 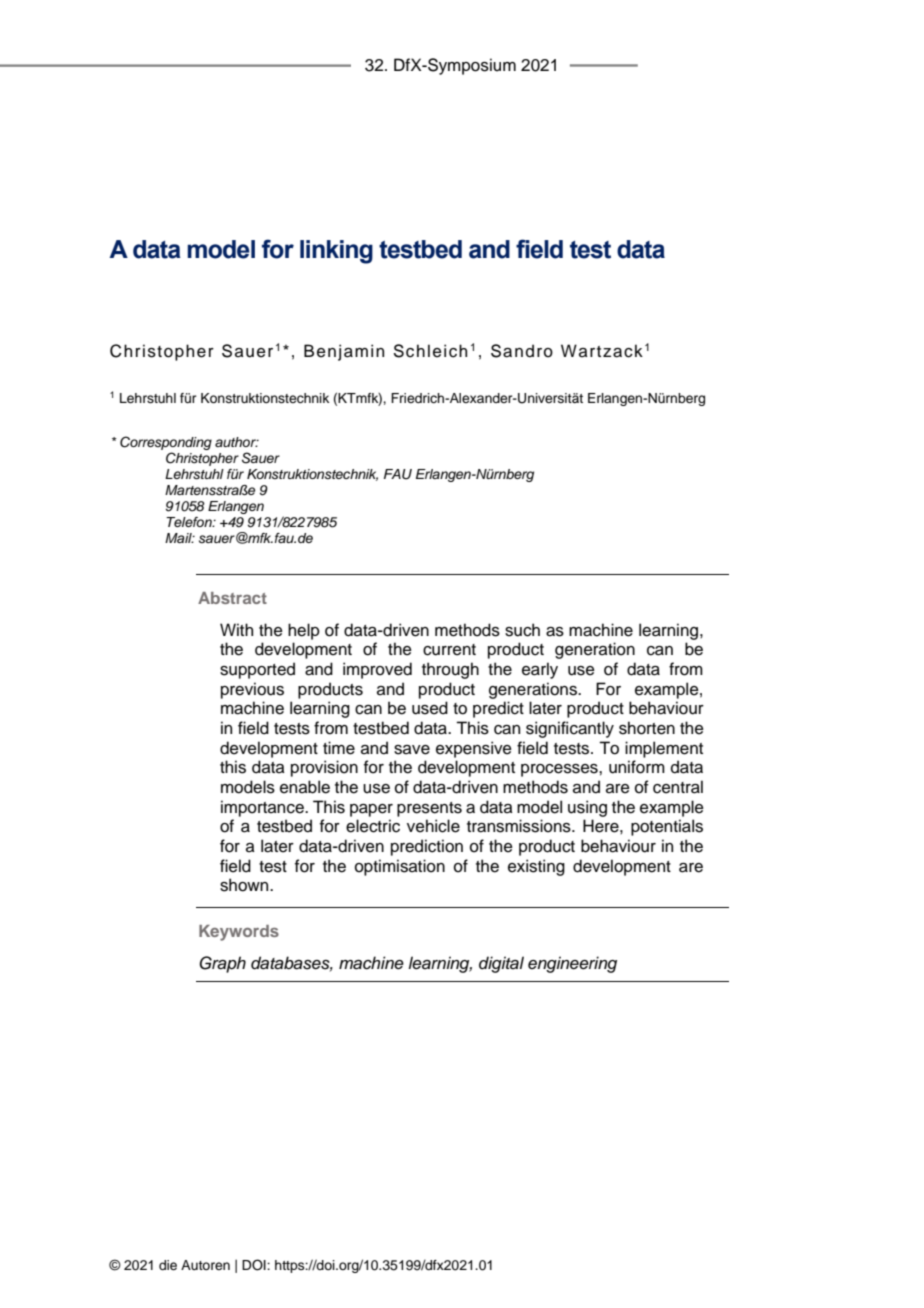 What do you see at coordinates (336, 252) in the page?
I see `linking` at bounding box center [336, 252].
